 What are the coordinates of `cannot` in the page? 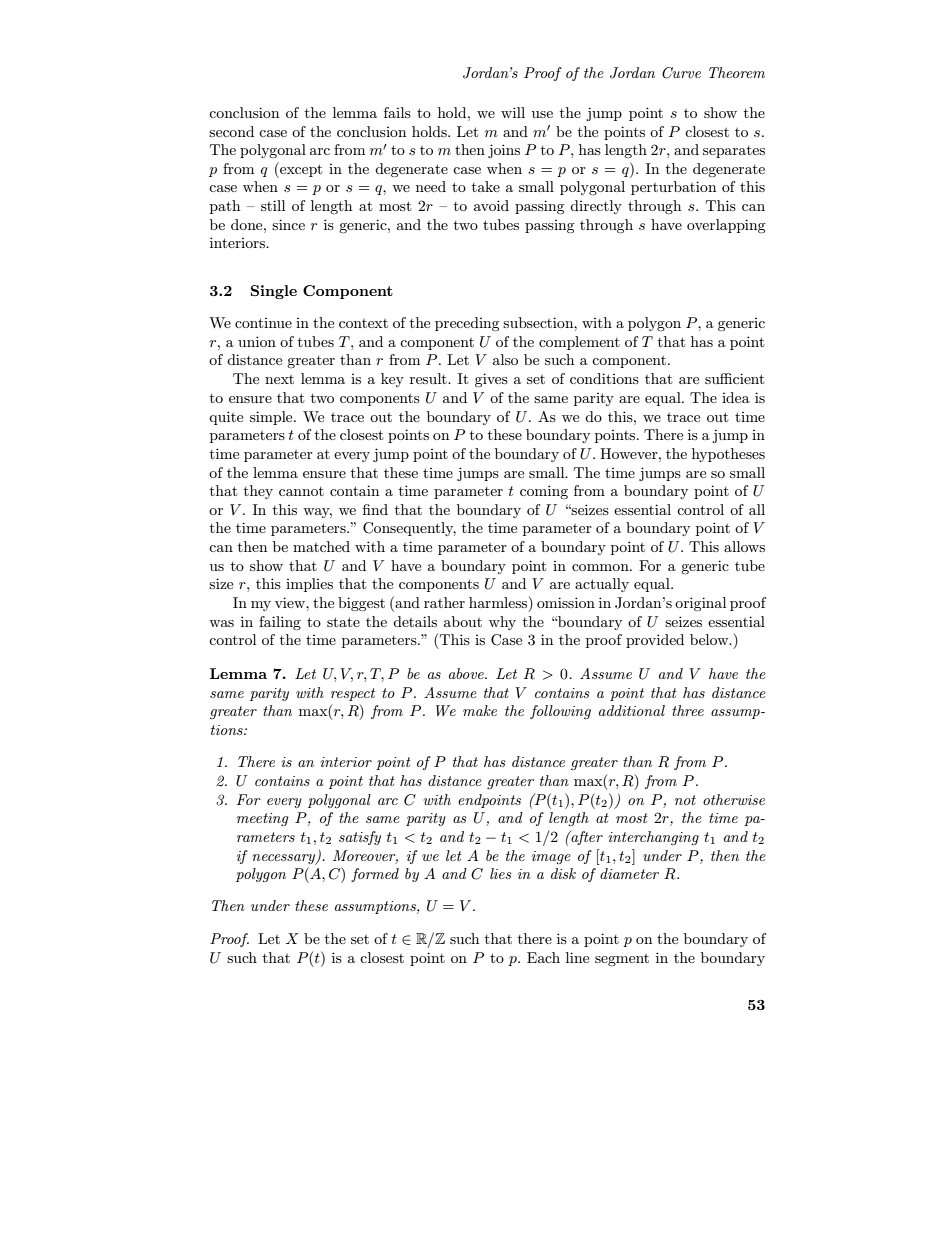 It's located at (301, 491).
